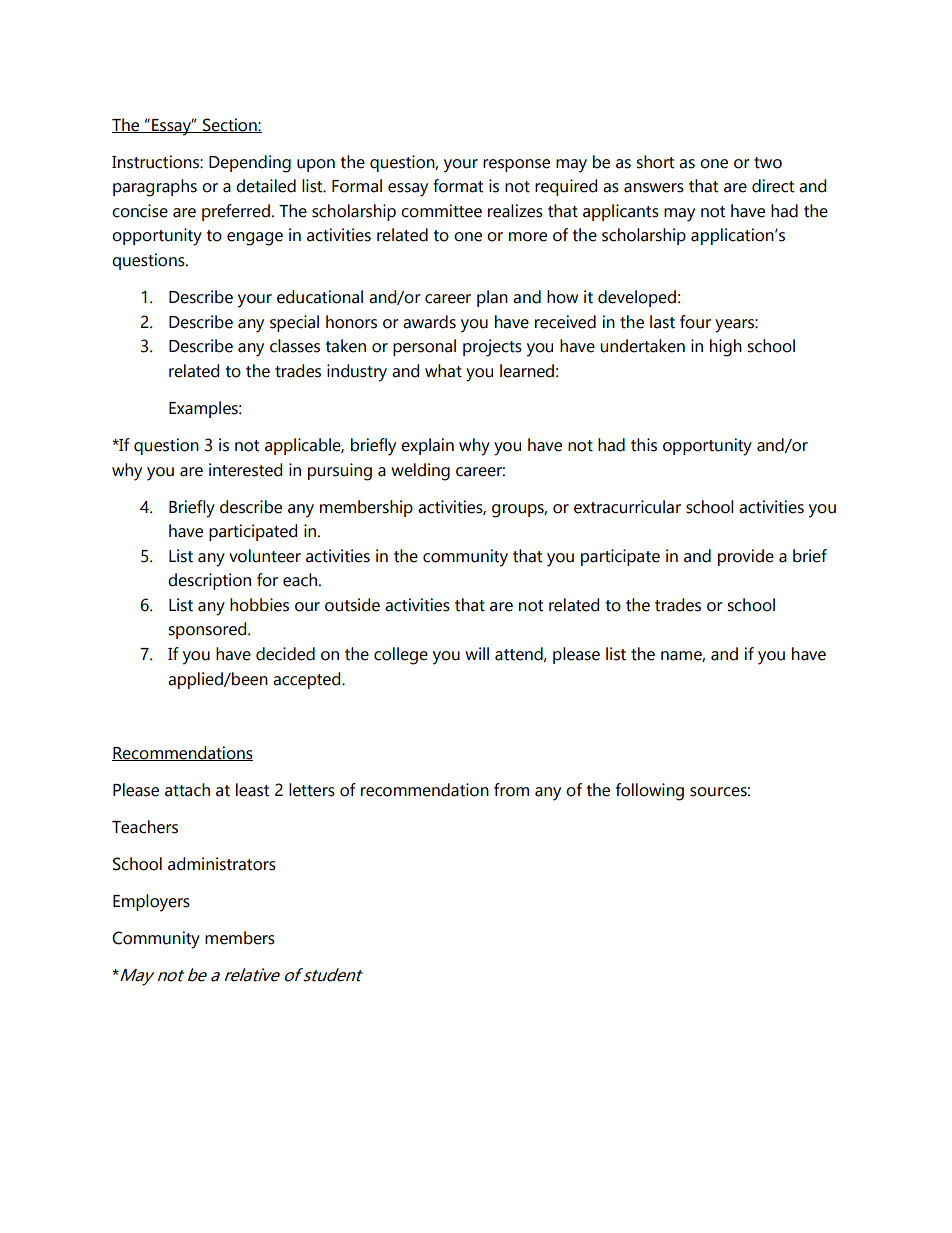 The height and width of the screenshot is (1233, 952). I want to click on interested, so click(245, 470).
